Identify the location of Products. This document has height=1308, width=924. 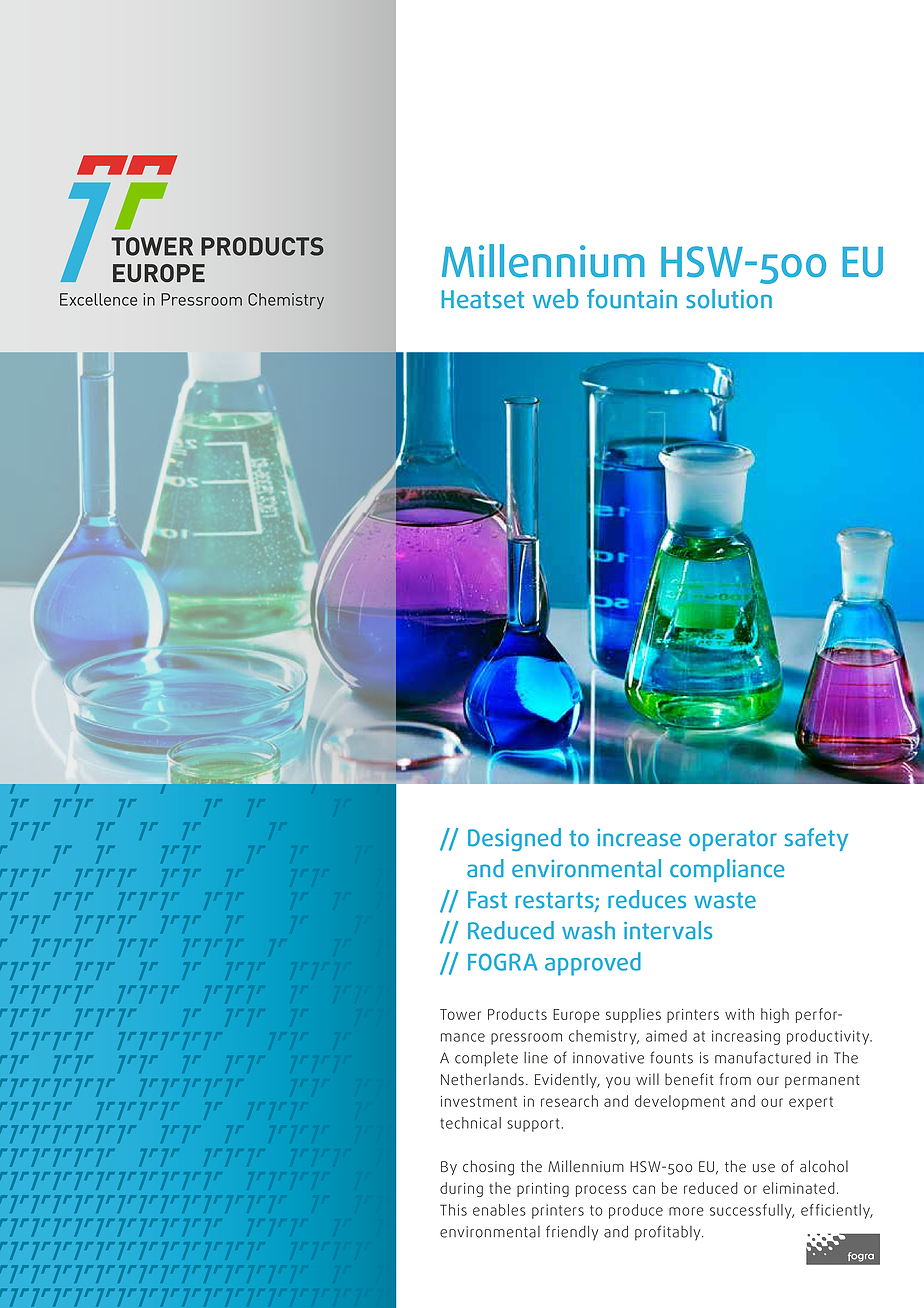
(517, 1014).
